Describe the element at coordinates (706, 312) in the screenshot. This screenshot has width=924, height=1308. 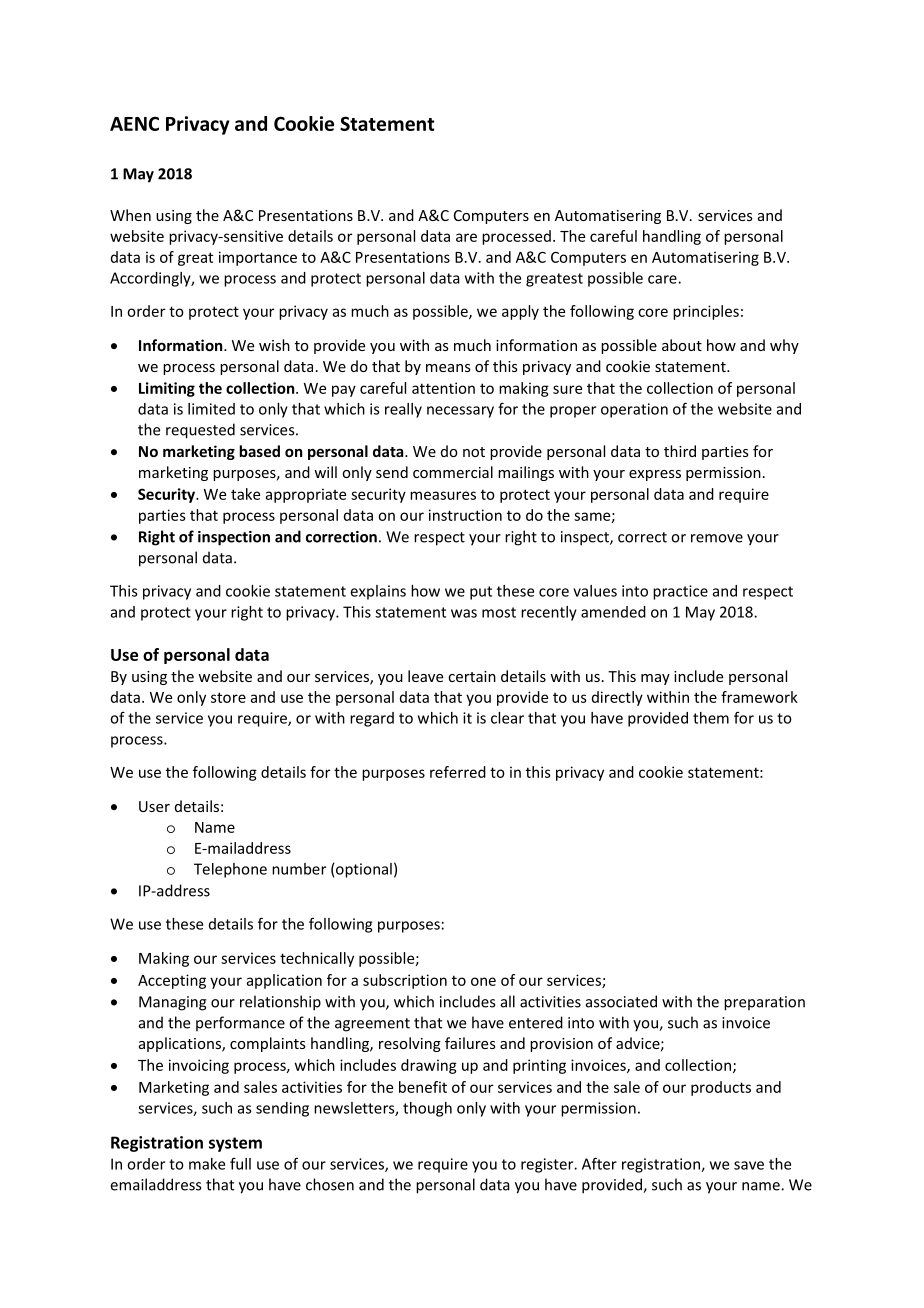
I see `principles` at that location.
